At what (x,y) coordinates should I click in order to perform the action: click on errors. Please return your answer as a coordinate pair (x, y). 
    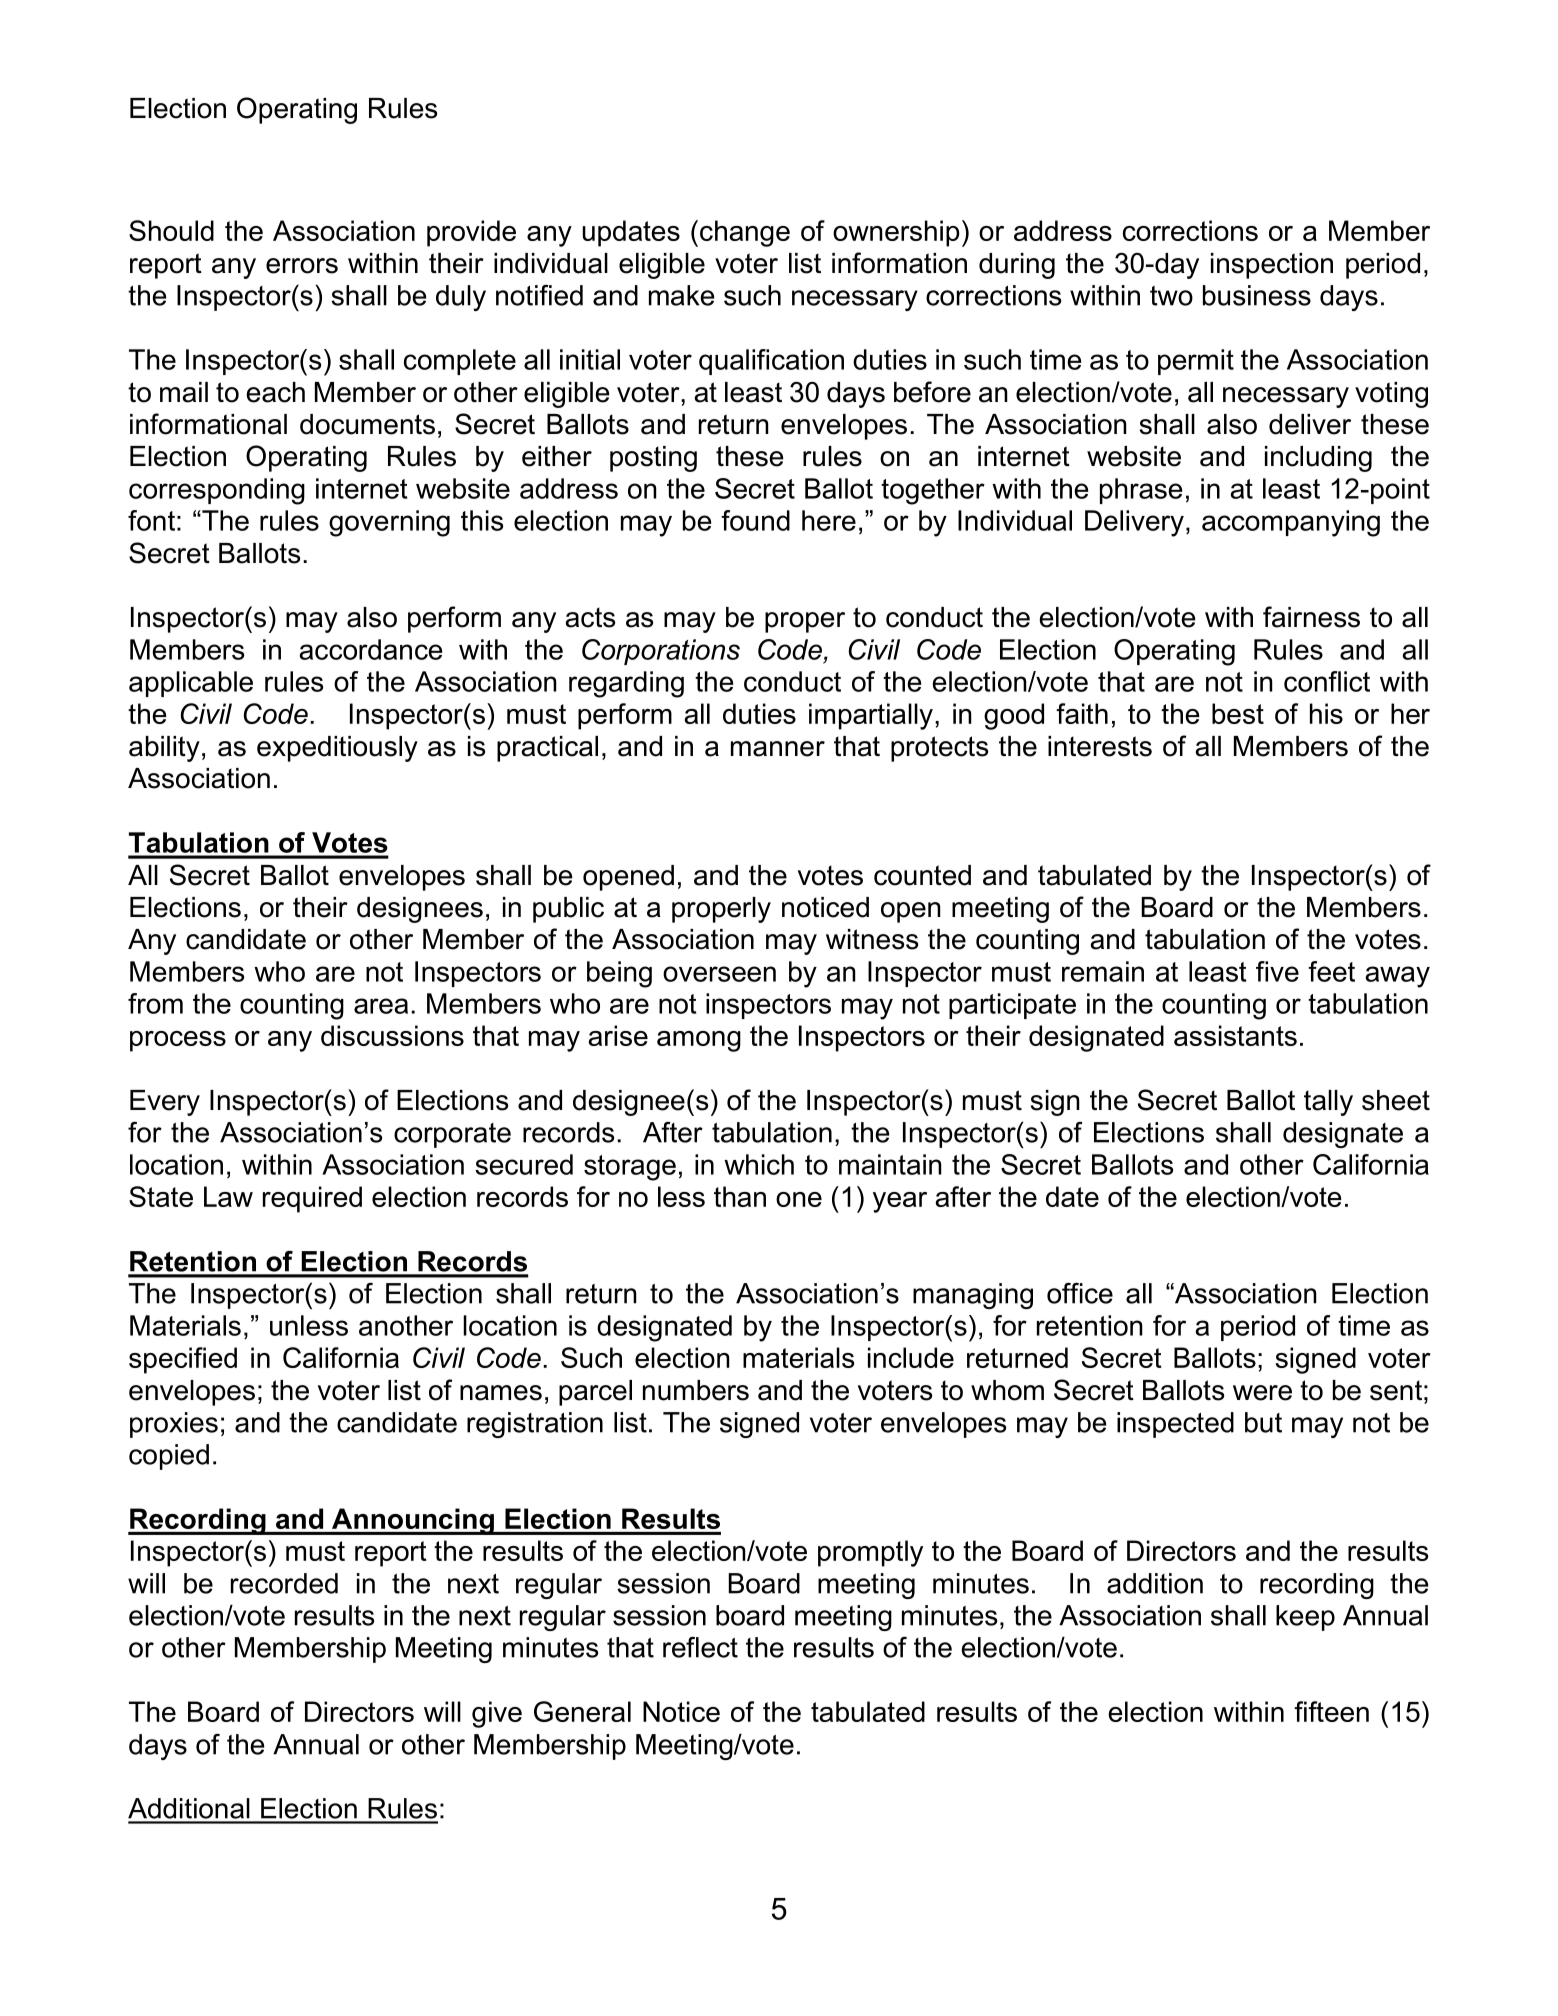
    Looking at the image, I should click on (302, 266).
